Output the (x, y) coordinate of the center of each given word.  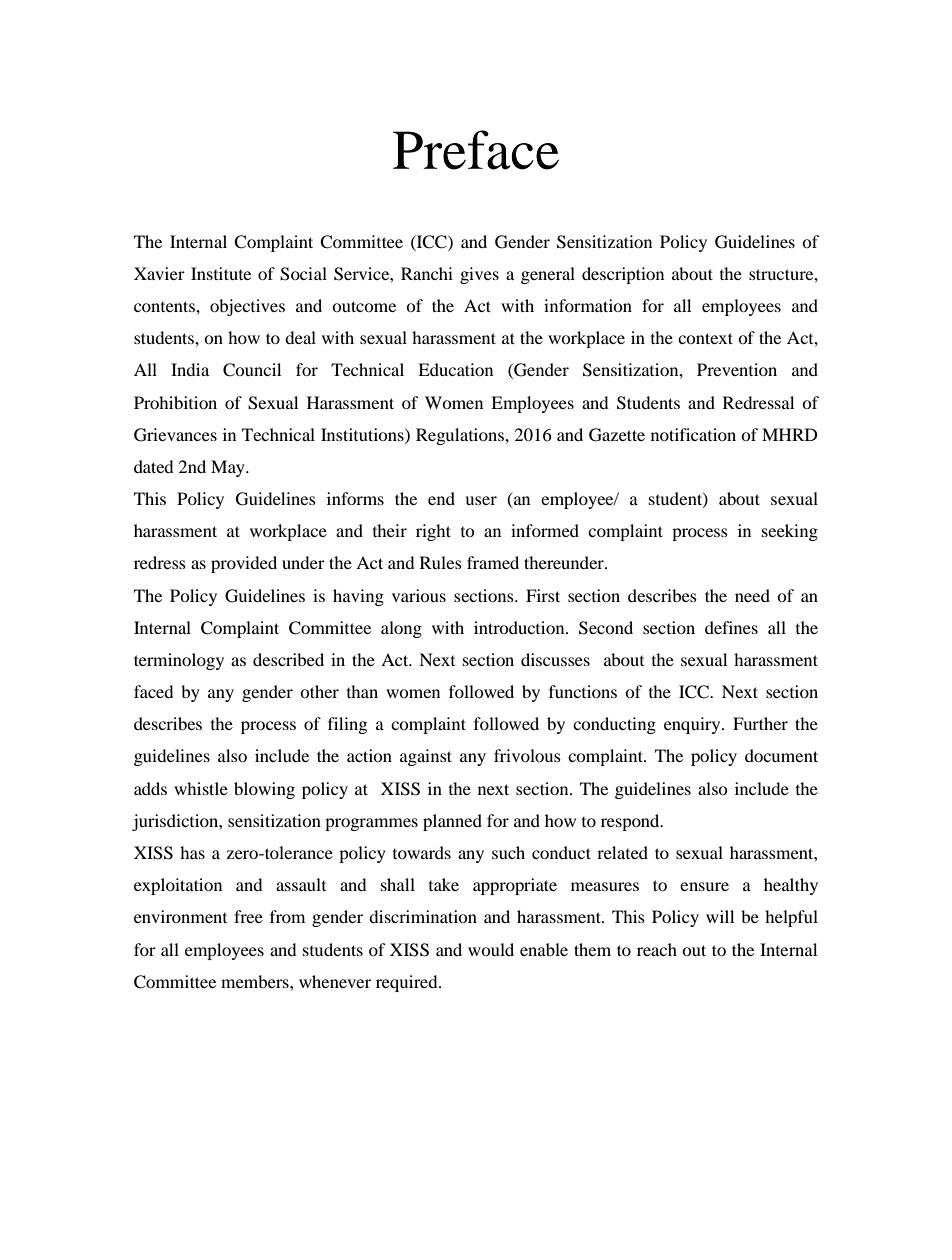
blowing (264, 790)
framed (493, 562)
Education (455, 369)
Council (252, 370)
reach (657, 949)
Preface (476, 150)
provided (244, 564)
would (491, 949)
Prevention (737, 369)
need (752, 595)
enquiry (693, 725)
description (623, 275)
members (256, 981)
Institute (221, 273)
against (426, 757)
